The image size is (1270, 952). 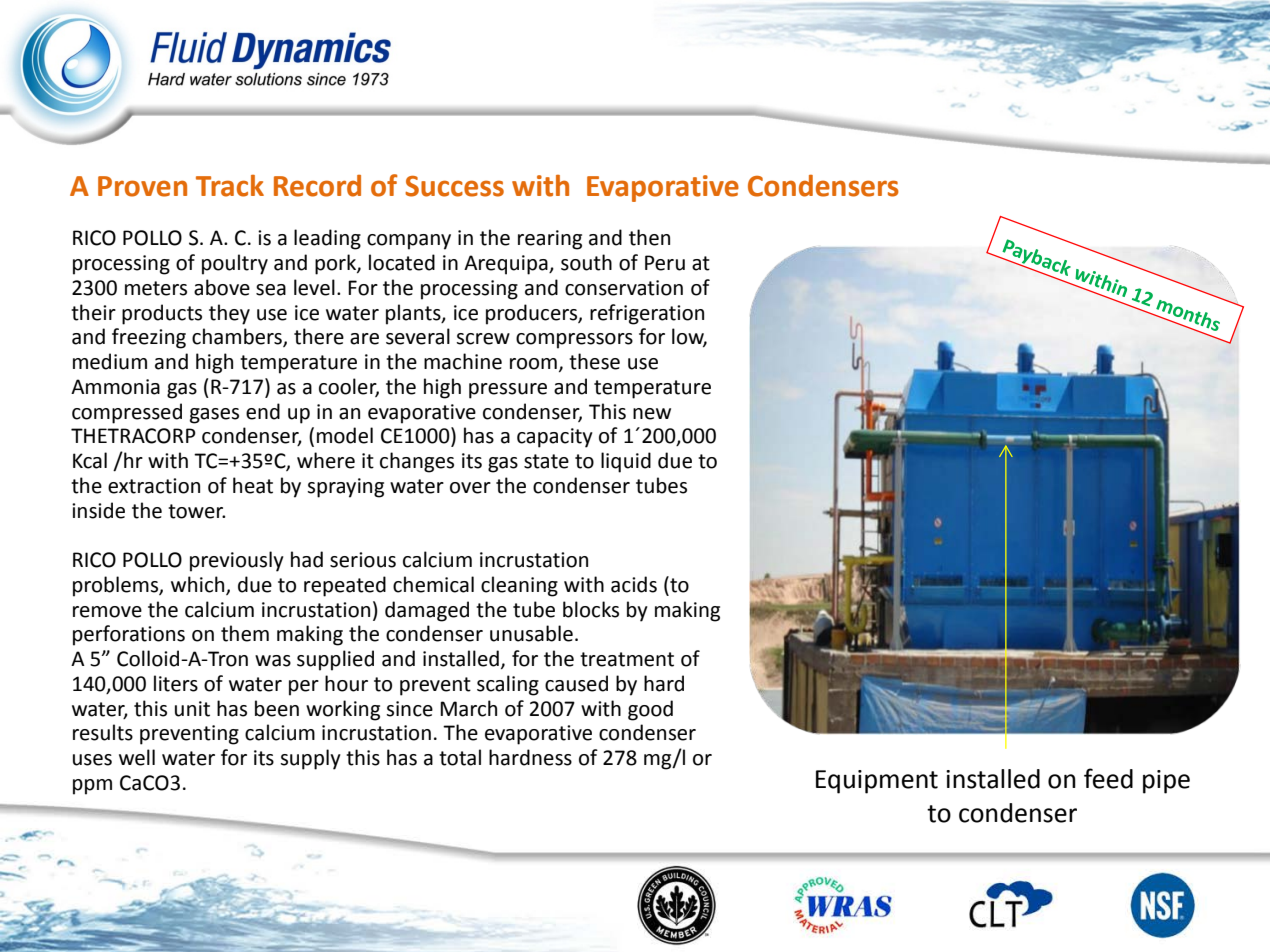 I want to click on Peru, so click(x=665, y=263).
